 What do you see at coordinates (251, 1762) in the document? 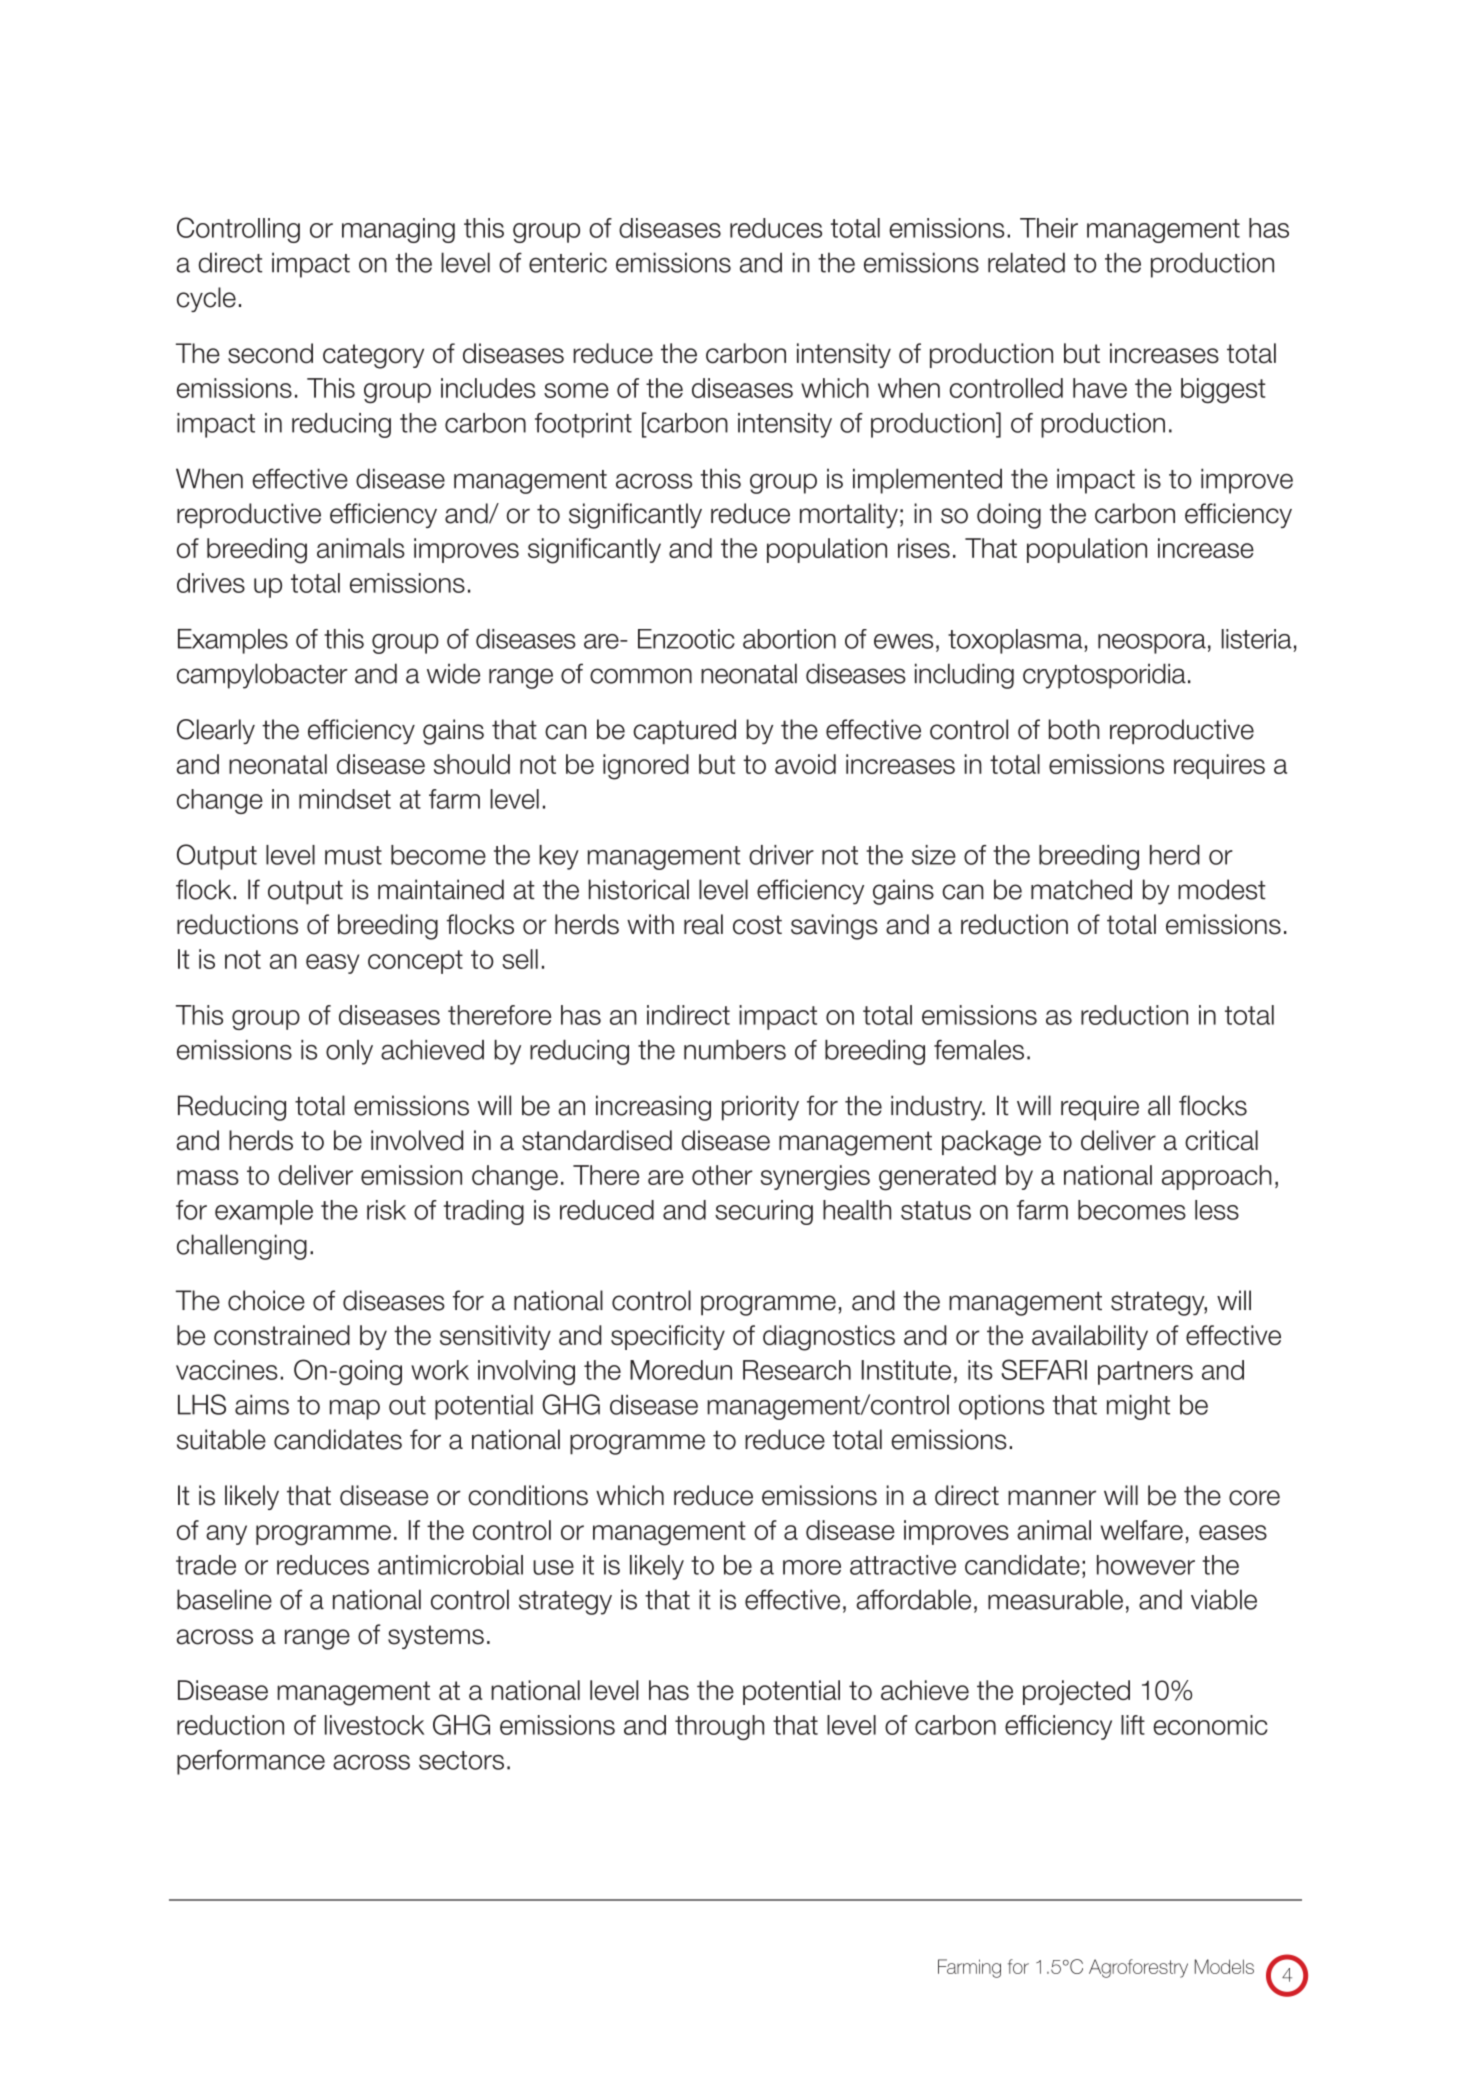
I see `performance` at bounding box center [251, 1762].
